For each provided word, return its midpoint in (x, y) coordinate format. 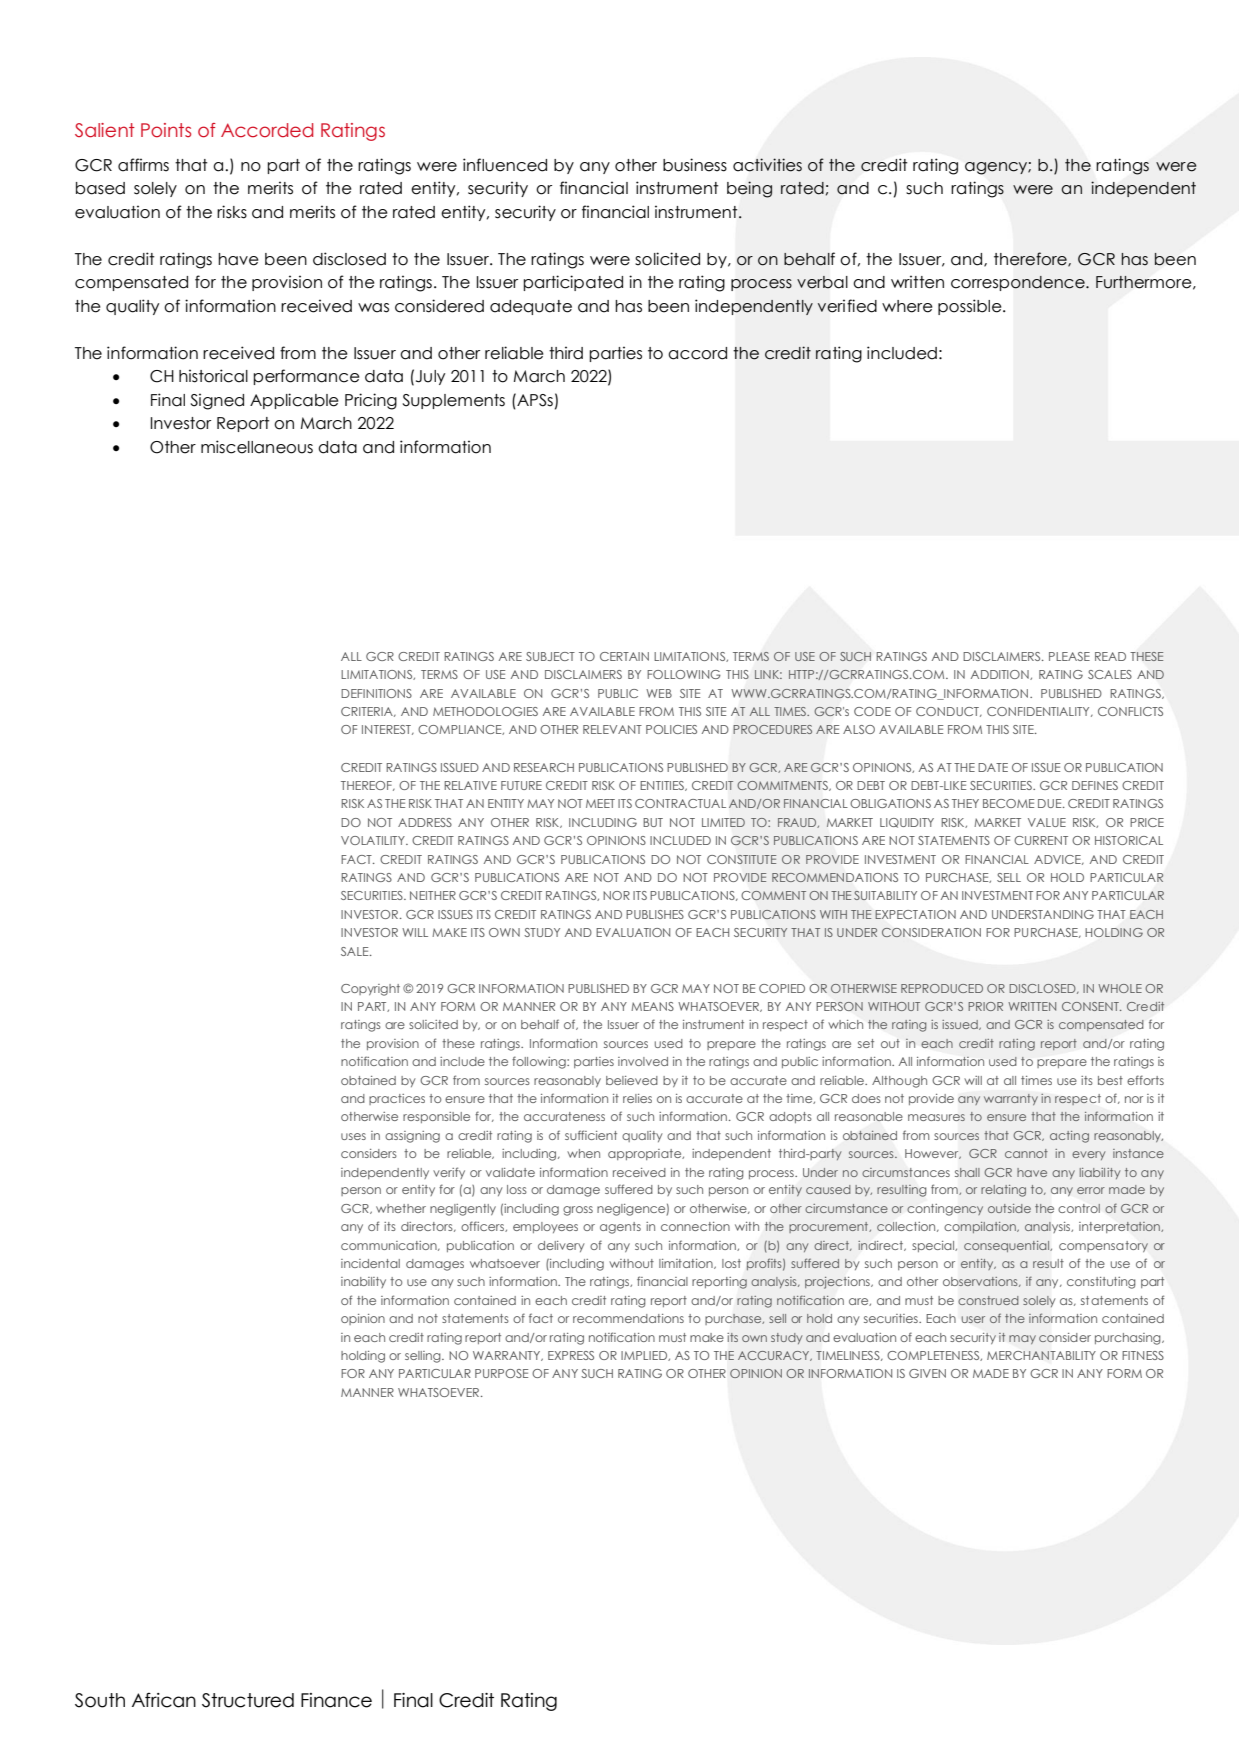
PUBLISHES (655, 914)
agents (620, 1228)
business (695, 165)
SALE (356, 951)
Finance (336, 1700)
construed (988, 1300)
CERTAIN (624, 656)
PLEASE (1069, 656)
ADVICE (1058, 860)
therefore (1031, 259)
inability (363, 1282)
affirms (143, 165)
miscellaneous (257, 447)
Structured (248, 1700)
